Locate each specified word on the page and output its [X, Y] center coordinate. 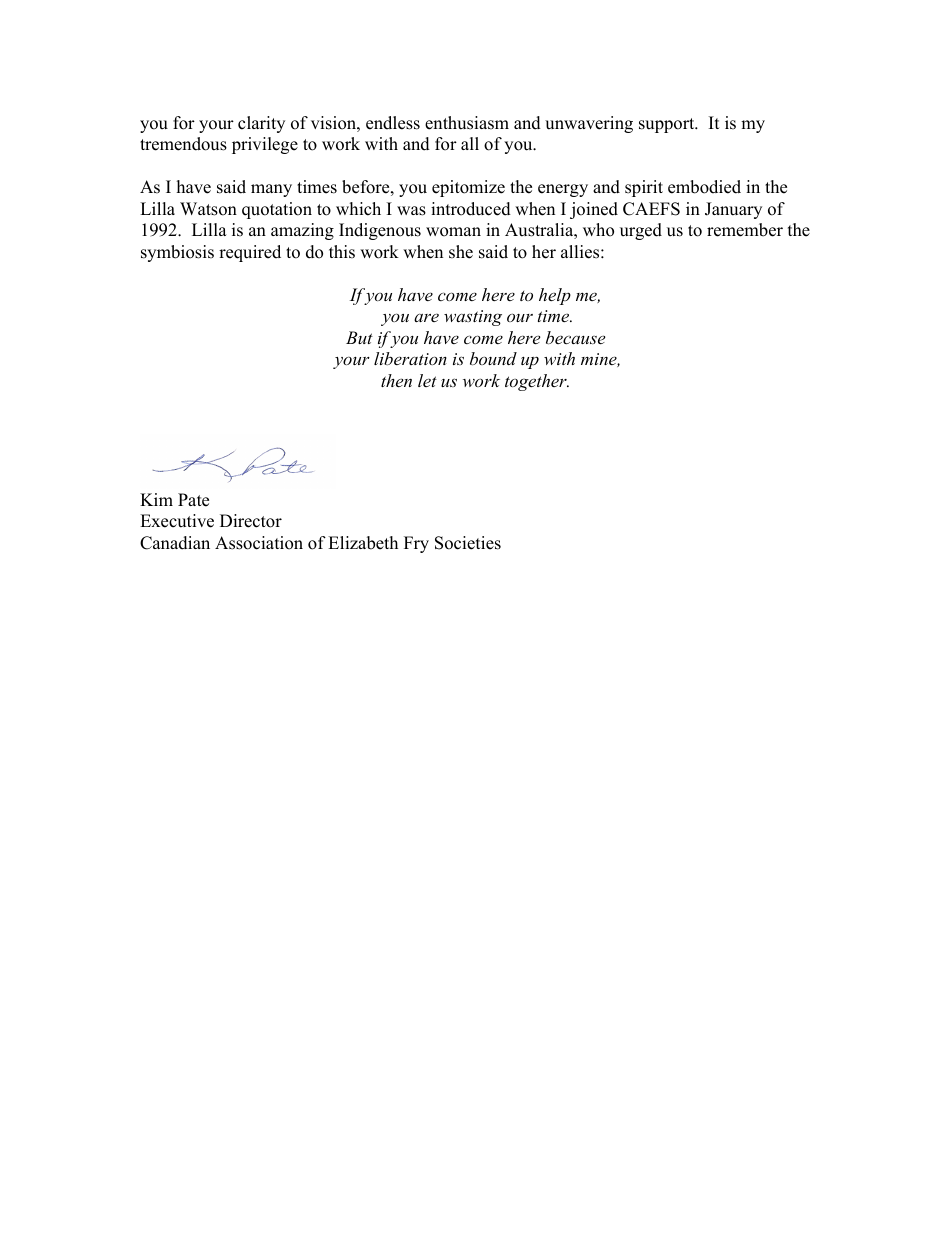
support [668, 125]
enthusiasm [467, 123]
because [575, 337]
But [359, 337]
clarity [261, 124]
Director [251, 521]
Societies [468, 543]
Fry [416, 544]
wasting [473, 318]
